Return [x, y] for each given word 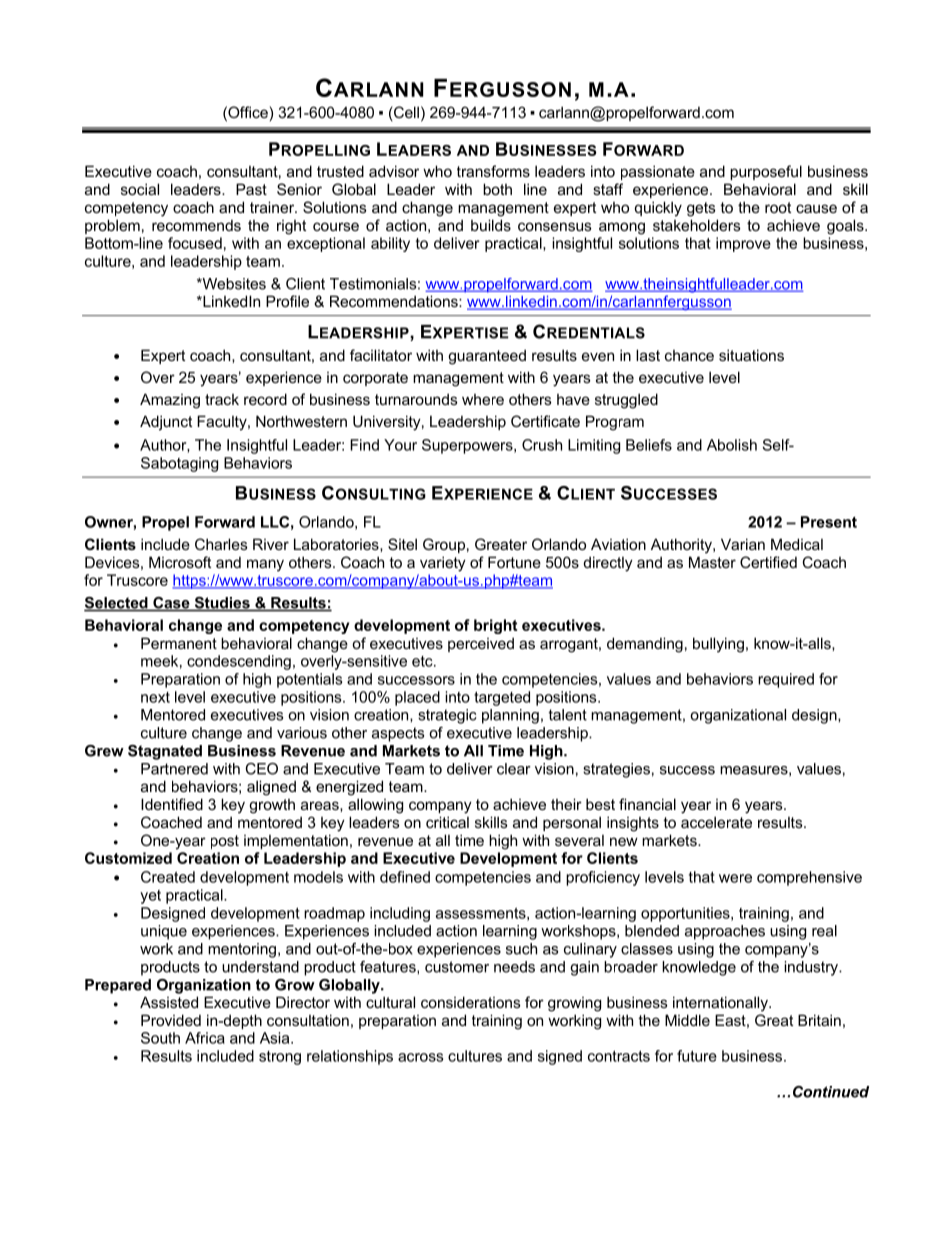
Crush [542, 445]
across [420, 1057]
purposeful [766, 172]
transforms [493, 171]
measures [755, 771]
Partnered [174, 769]
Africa [205, 1038]
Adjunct [166, 423]
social [140, 189]
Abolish [732, 445]
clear [514, 769]
